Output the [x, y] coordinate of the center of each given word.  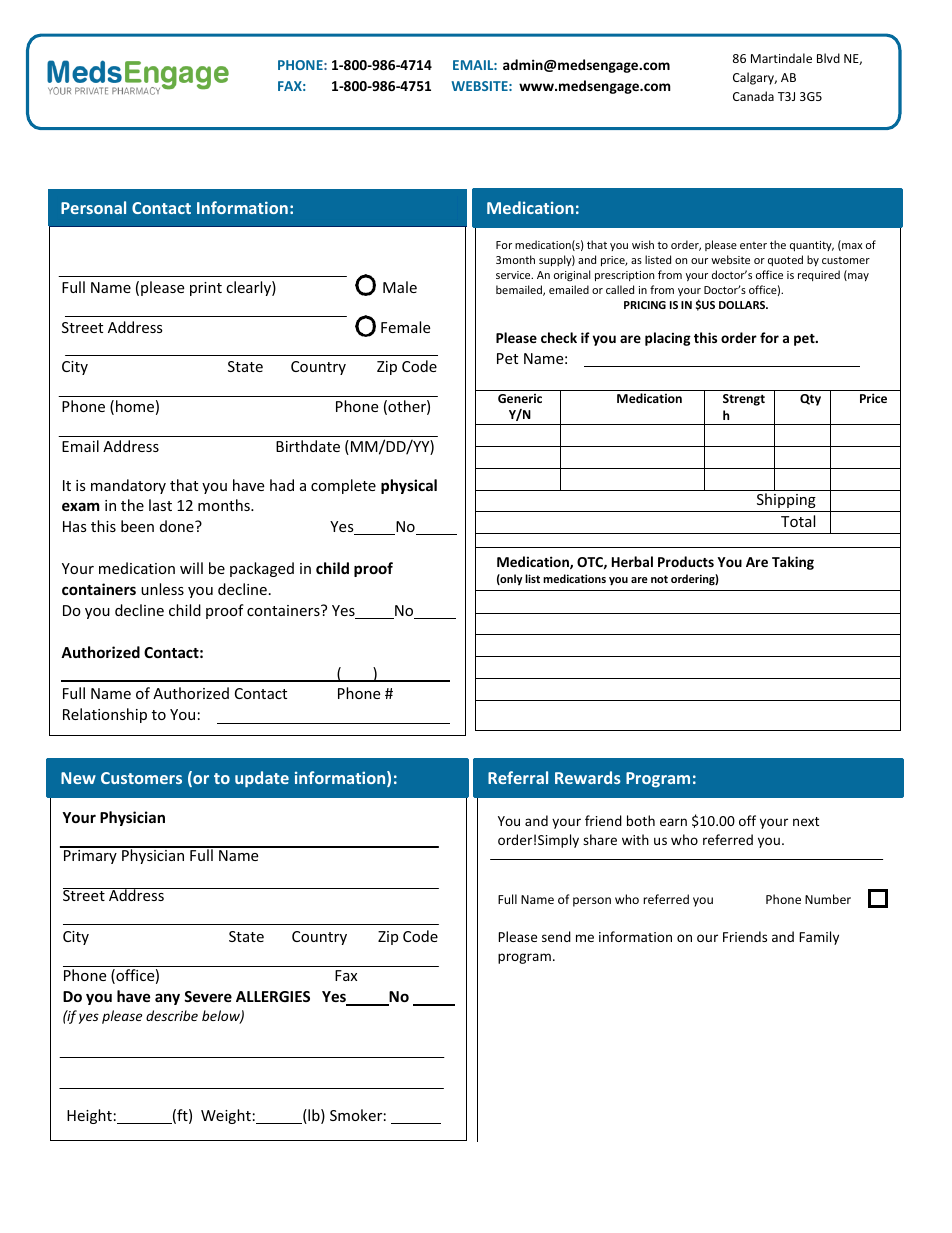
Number [828, 899]
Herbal [632, 561]
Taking [793, 563]
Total [798, 521]
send [556, 936]
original [572, 275]
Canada [753, 96]
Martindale [781, 58]
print [206, 289]
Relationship [105, 715]
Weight [226, 1116]
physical [409, 486]
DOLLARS [743, 305]
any [167, 999]
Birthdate [308, 446]
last [160, 505]
